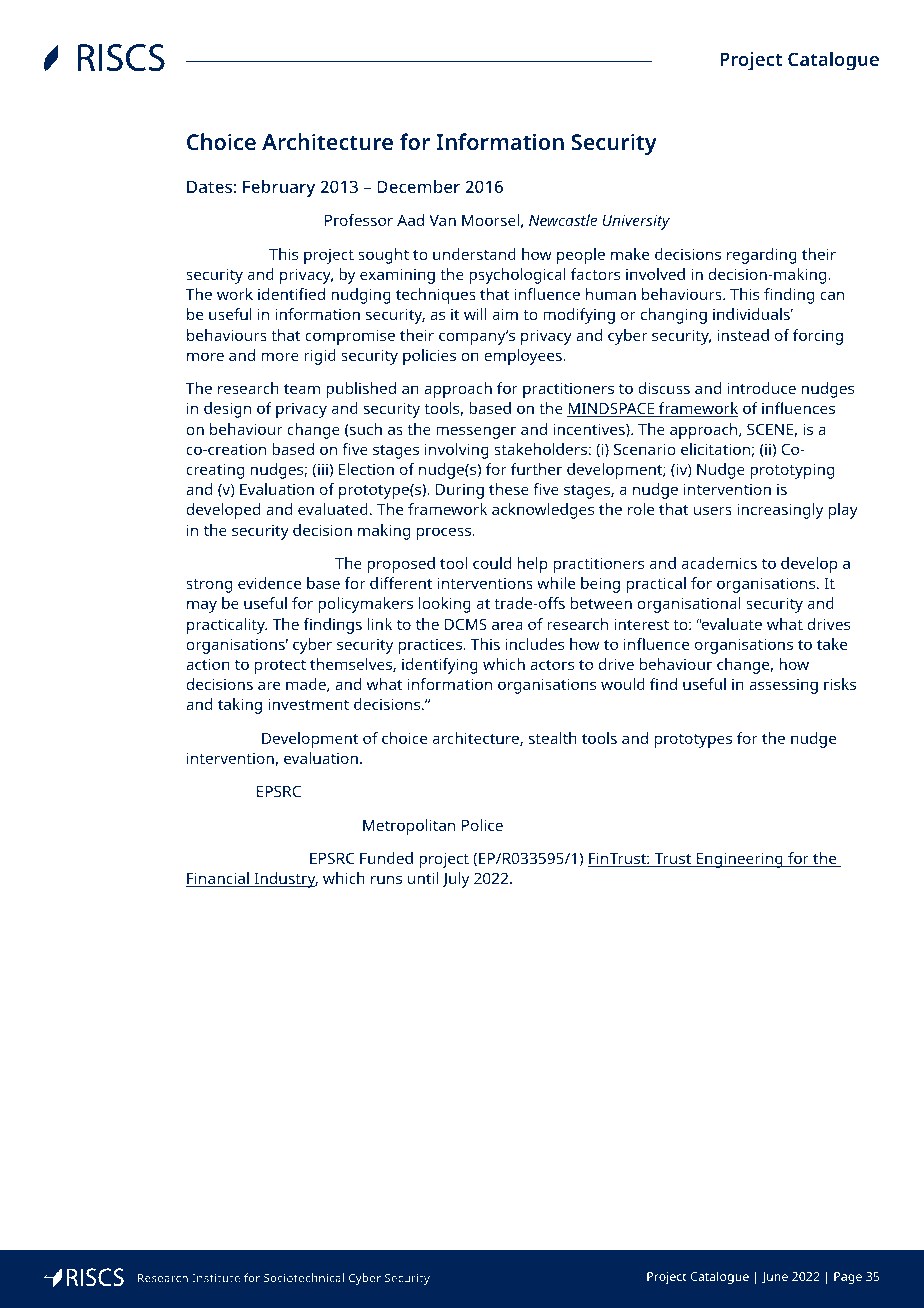 This screenshot has height=1308, width=924. What do you see at coordinates (218, 879) in the screenshot?
I see `Financial` at bounding box center [218, 879].
